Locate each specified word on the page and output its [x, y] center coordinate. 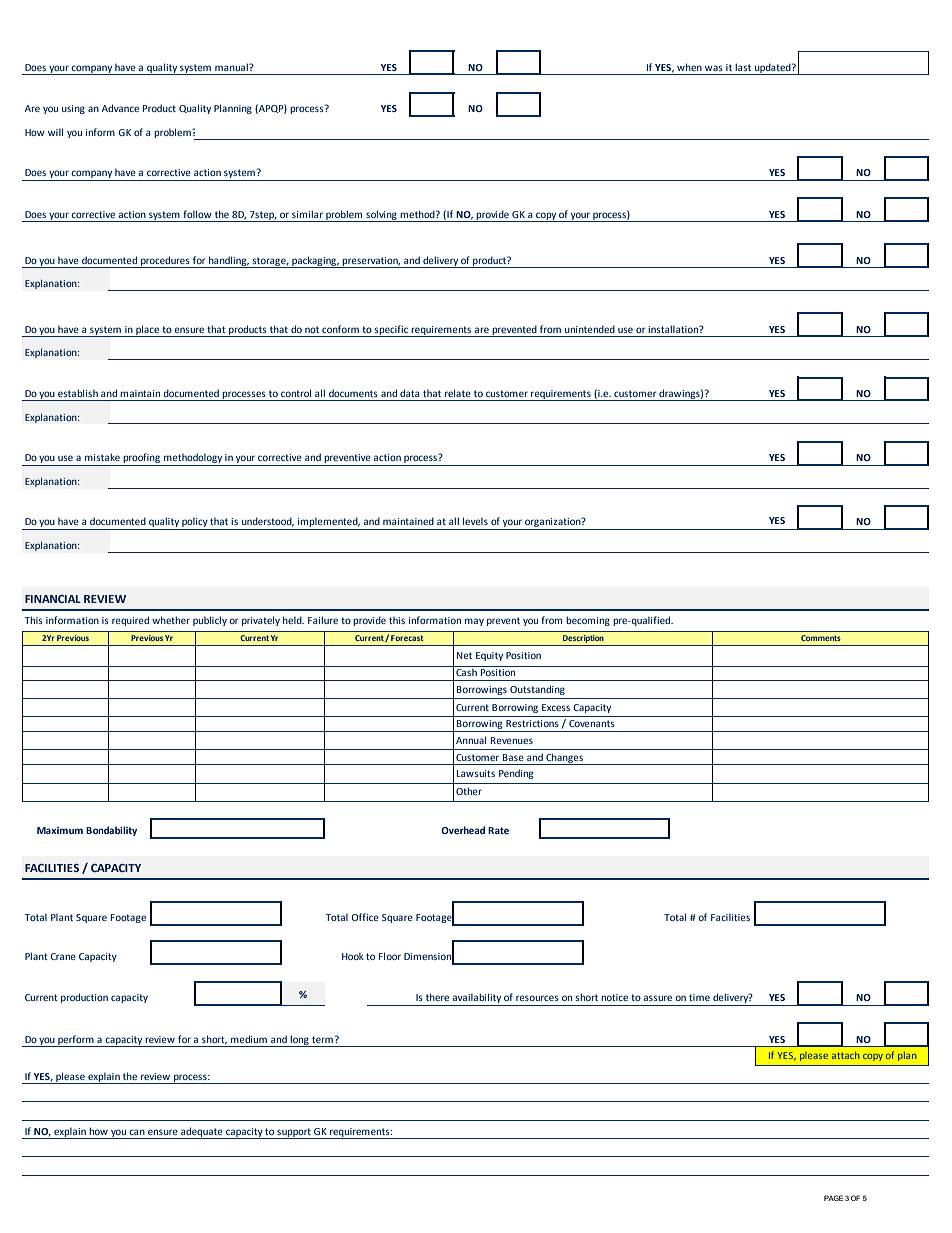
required [130, 621]
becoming [588, 621]
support [294, 1133]
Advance [120, 108]
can [137, 1132]
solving [381, 216]
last [743, 67]
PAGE [833, 1198]
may [474, 622]
